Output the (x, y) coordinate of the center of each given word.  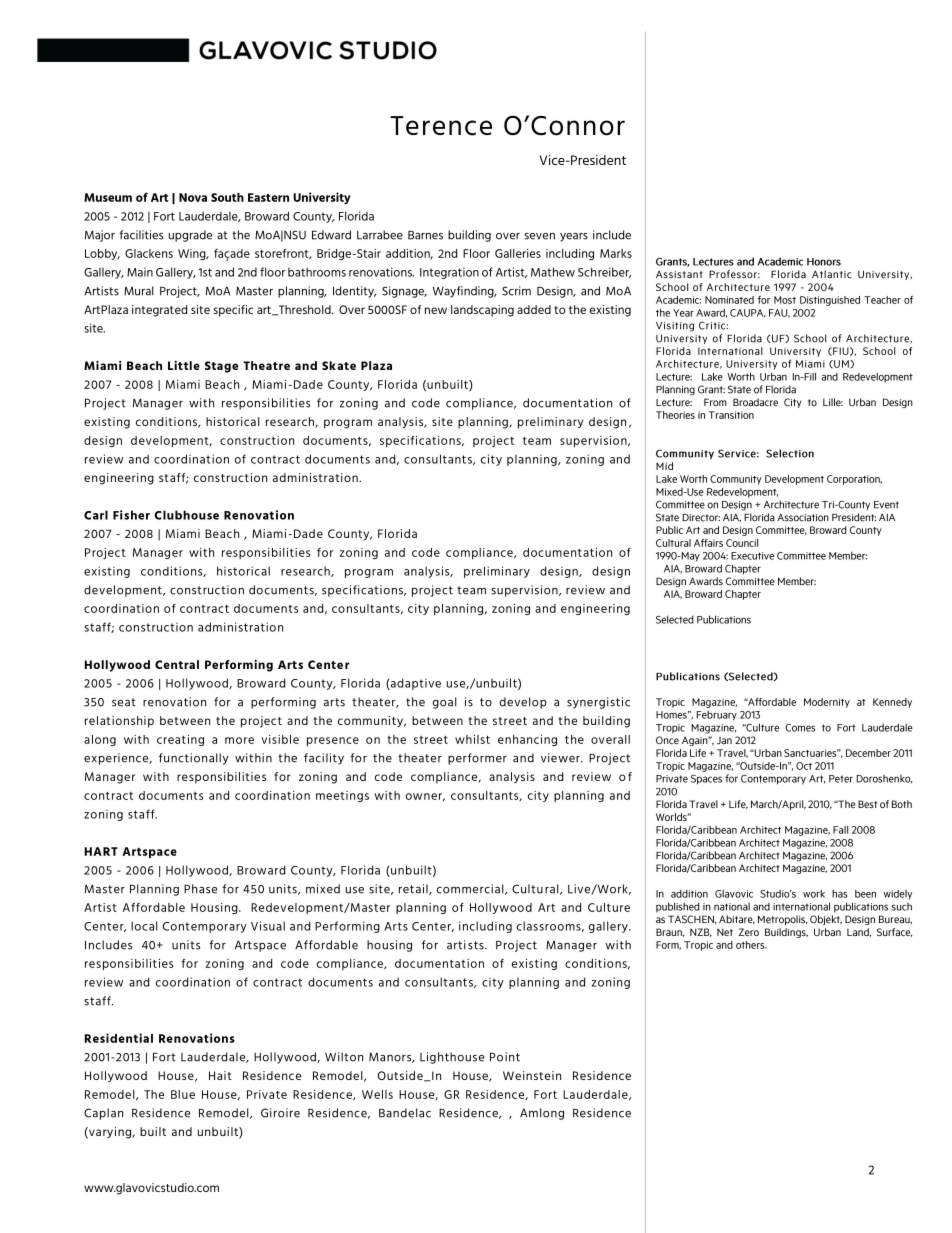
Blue (183, 1094)
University (322, 198)
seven (539, 236)
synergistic (598, 703)
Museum (108, 197)
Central (177, 664)
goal (445, 703)
